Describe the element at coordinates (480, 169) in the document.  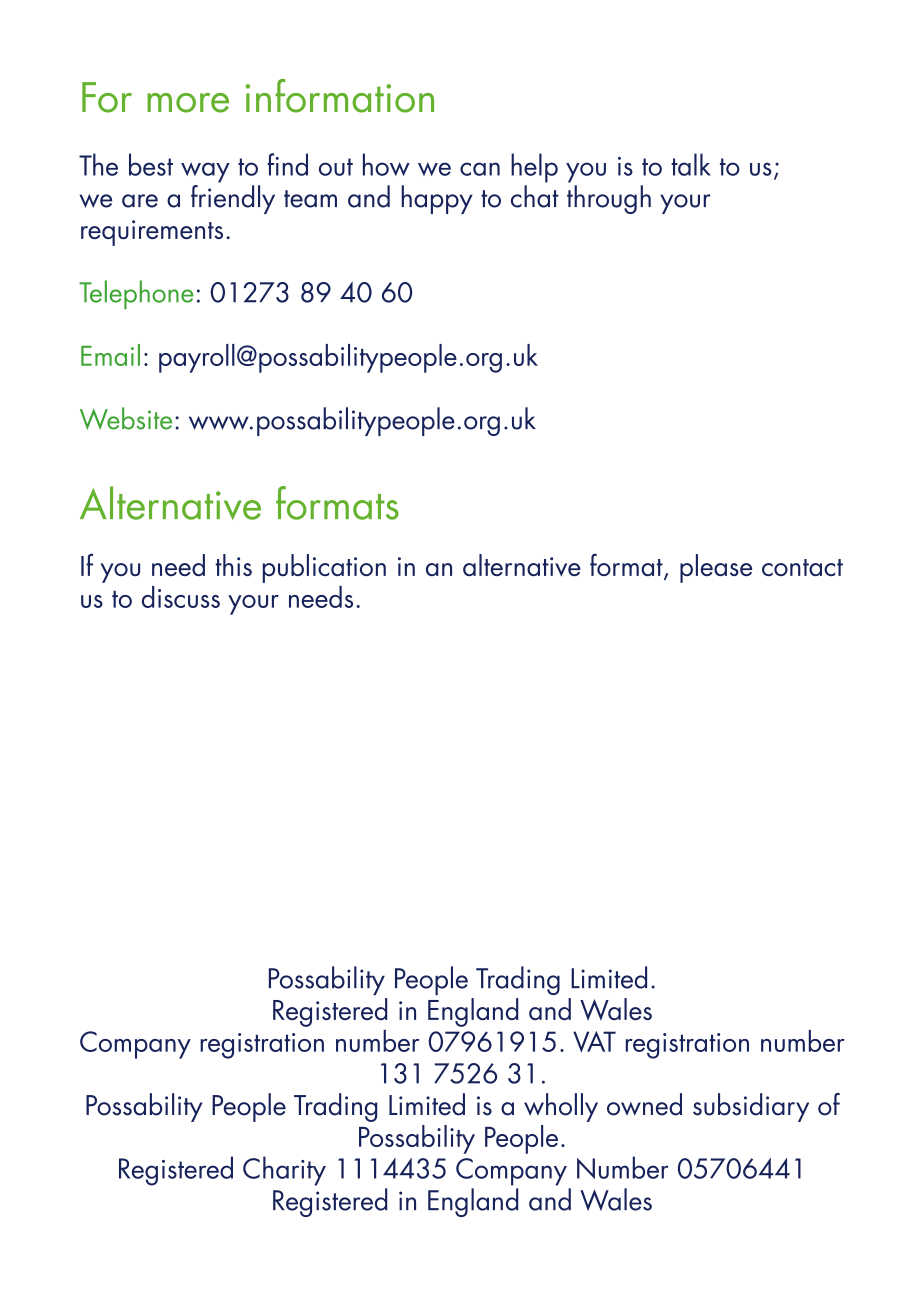
I see `can` at that location.
